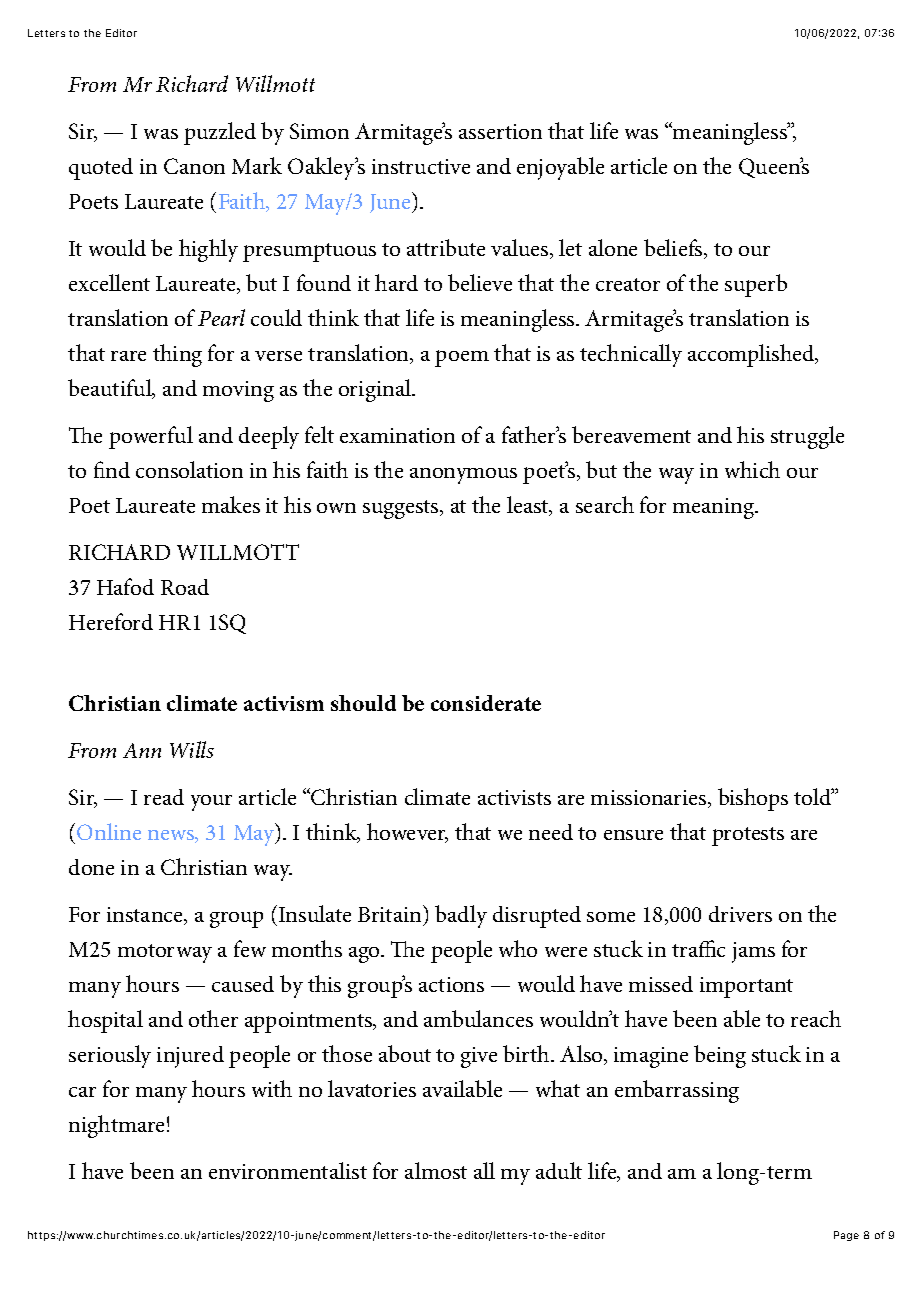  What do you see at coordinates (674, 249) in the page?
I see `beliefs` at bounding box center [674, 249].
